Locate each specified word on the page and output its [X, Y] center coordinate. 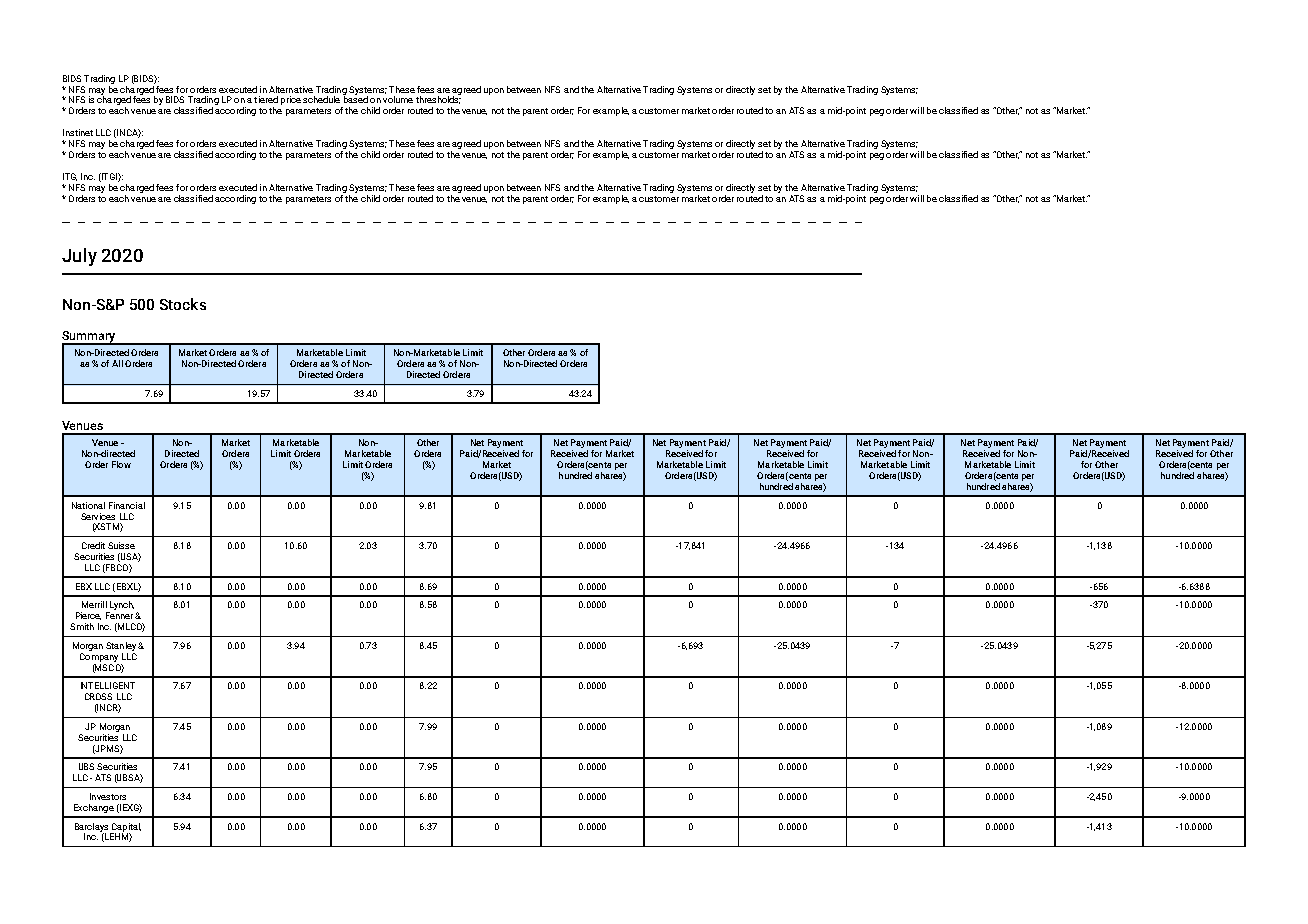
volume [398, 99]
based [355, 98]
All [117, 363]
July [79, 257]
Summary [90, 338]
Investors [108, 796]
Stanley [121, 646]
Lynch [121, 607]
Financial [127, 505]
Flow [121, 464]
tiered [266, 99]
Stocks [183, 304]
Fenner [119, 615]
